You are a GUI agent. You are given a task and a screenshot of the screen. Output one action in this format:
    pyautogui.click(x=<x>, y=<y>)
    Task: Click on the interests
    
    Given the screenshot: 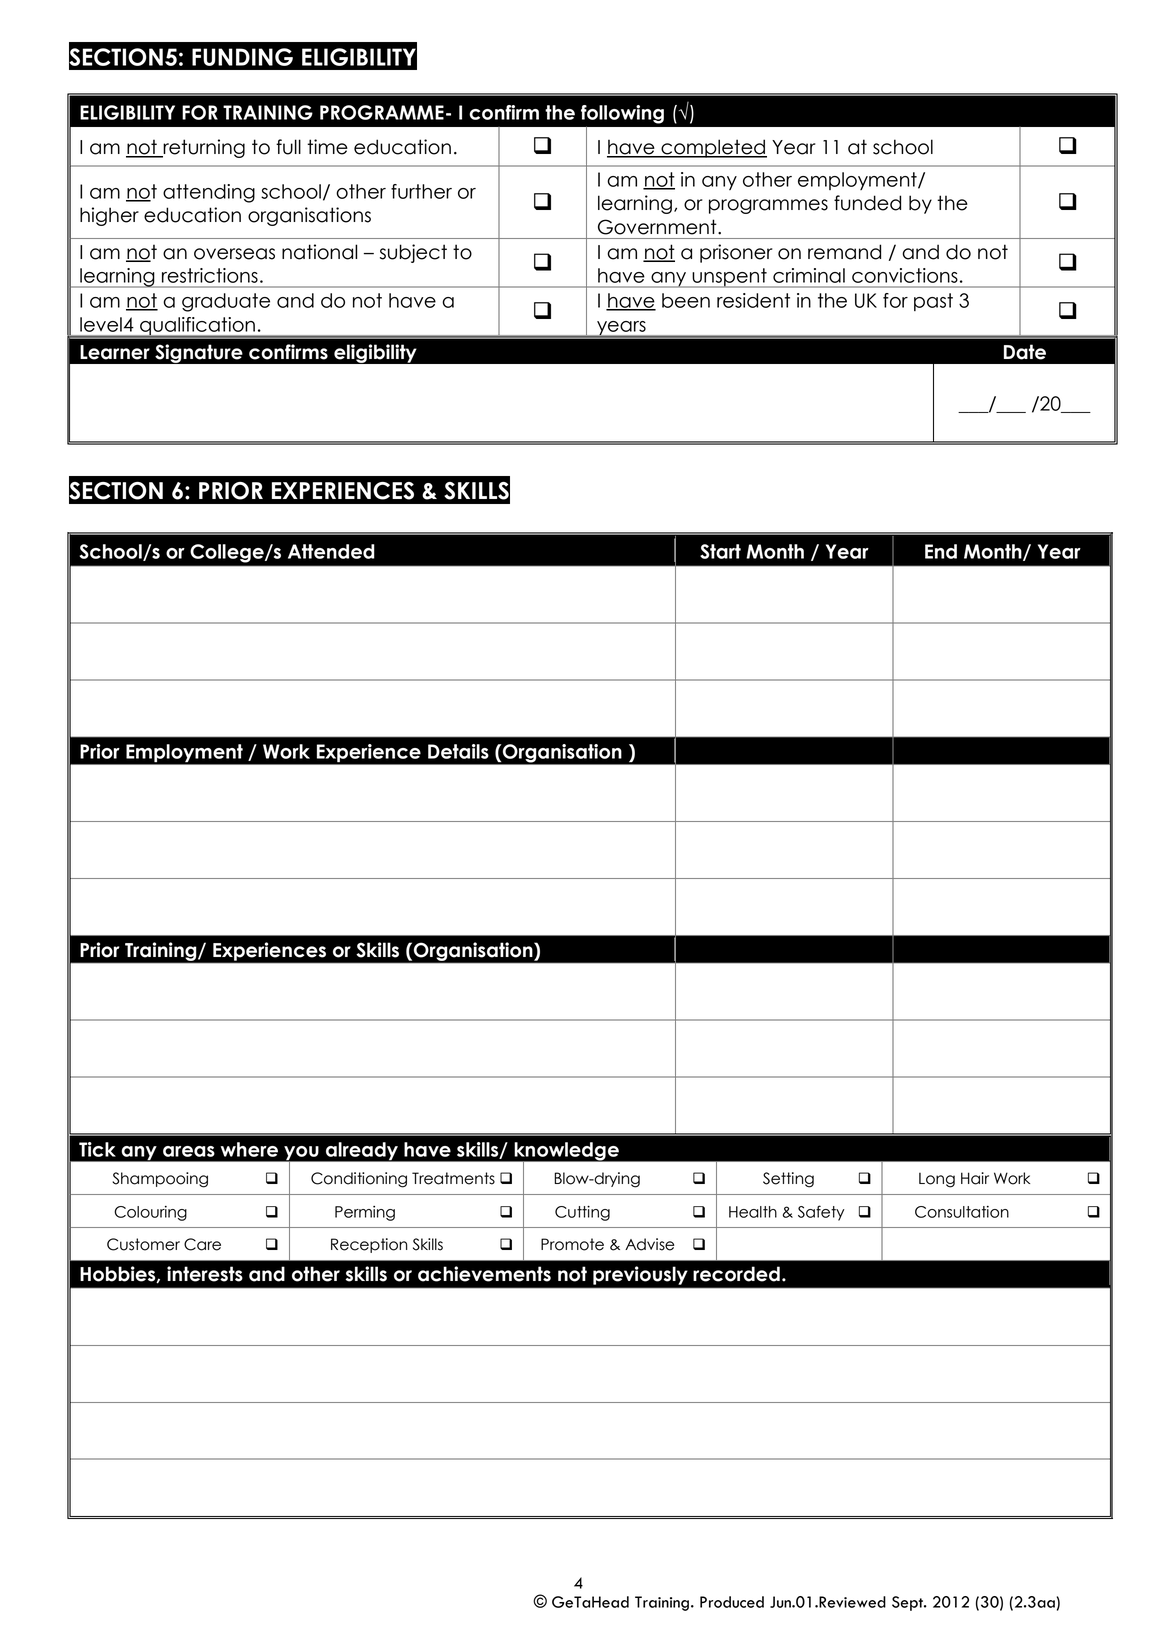 What is the action you would take?
    pyautogui.click(x=205, y=1274)
